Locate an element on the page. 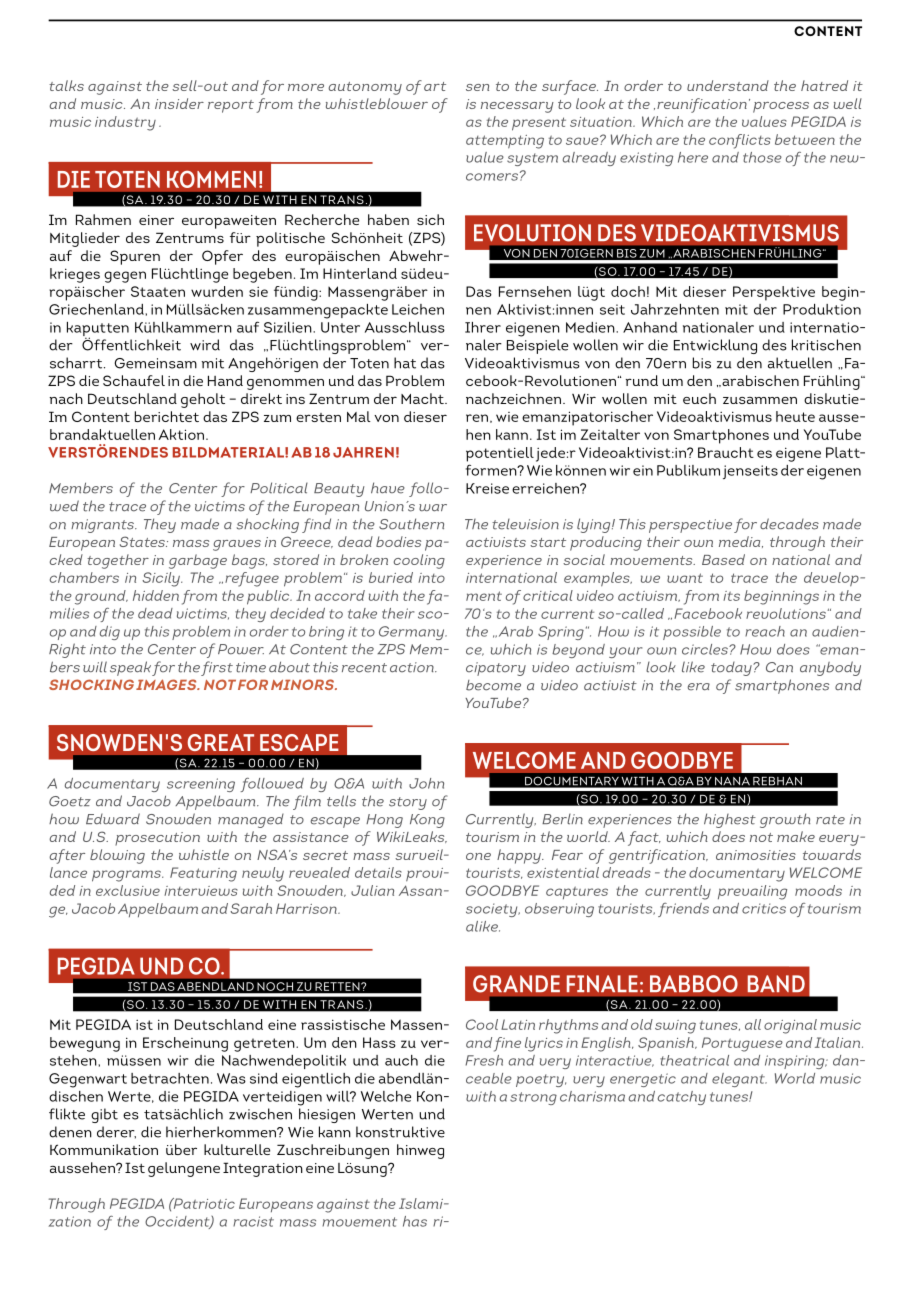  insider is located at coordinates (179, 103).
